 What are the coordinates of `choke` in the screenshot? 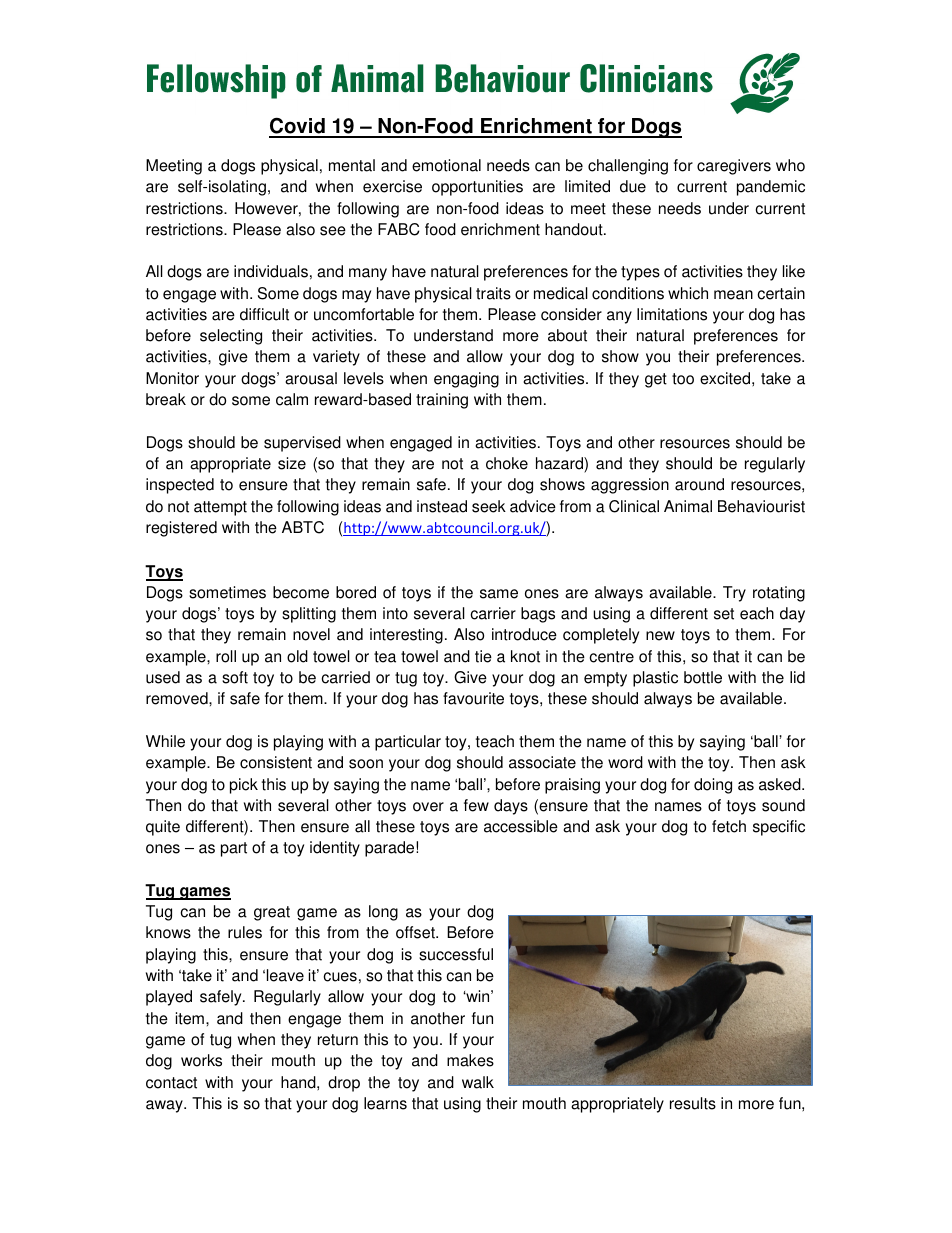 It's located at (507, 463).
